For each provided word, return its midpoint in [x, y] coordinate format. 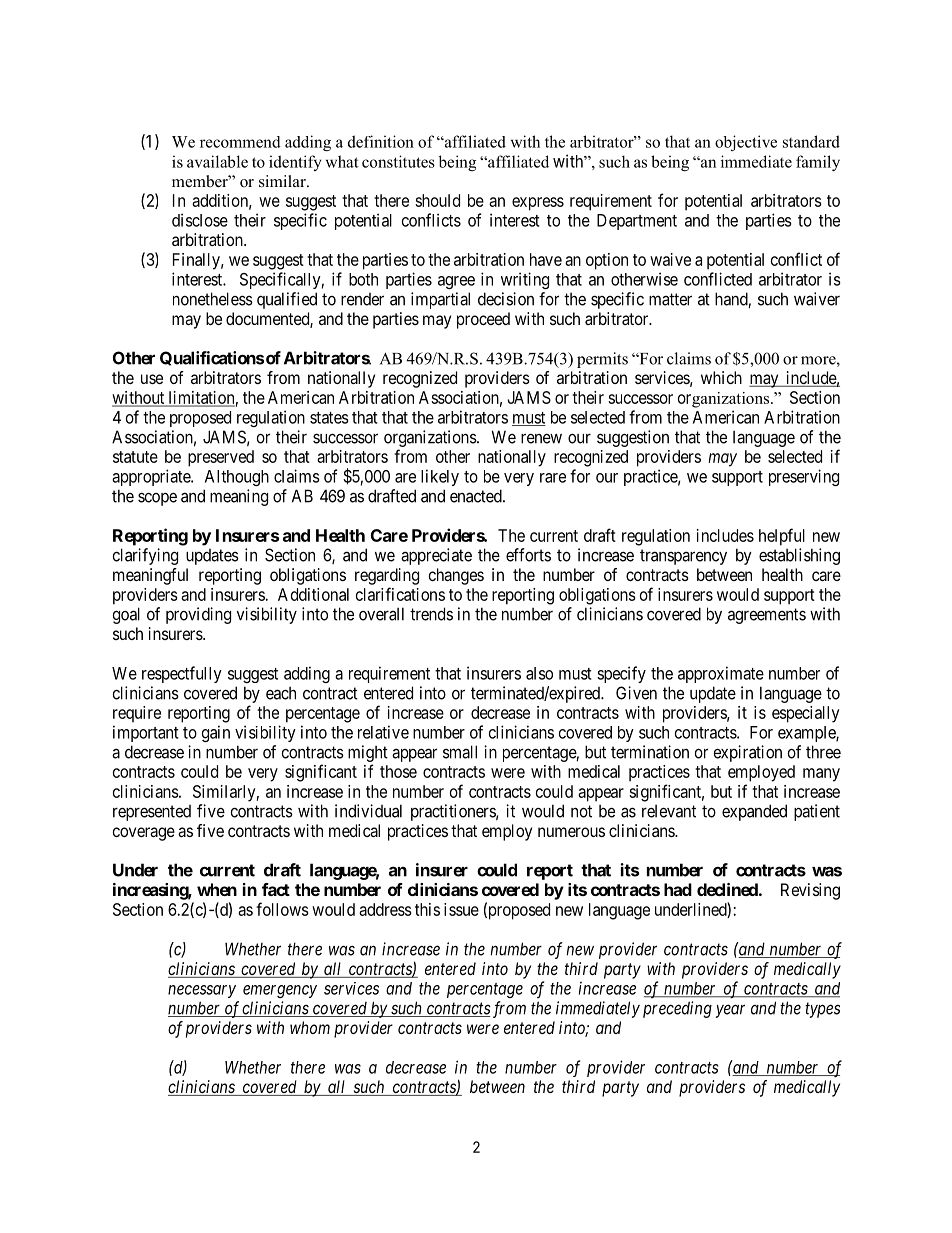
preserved [221, 458]
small [460, 752]
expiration [748, 753]
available [217, 161]
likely [440, 477]
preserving [804, 477]
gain [216, 733]
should [437, 200]
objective [746, 143]
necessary [202, 991]
